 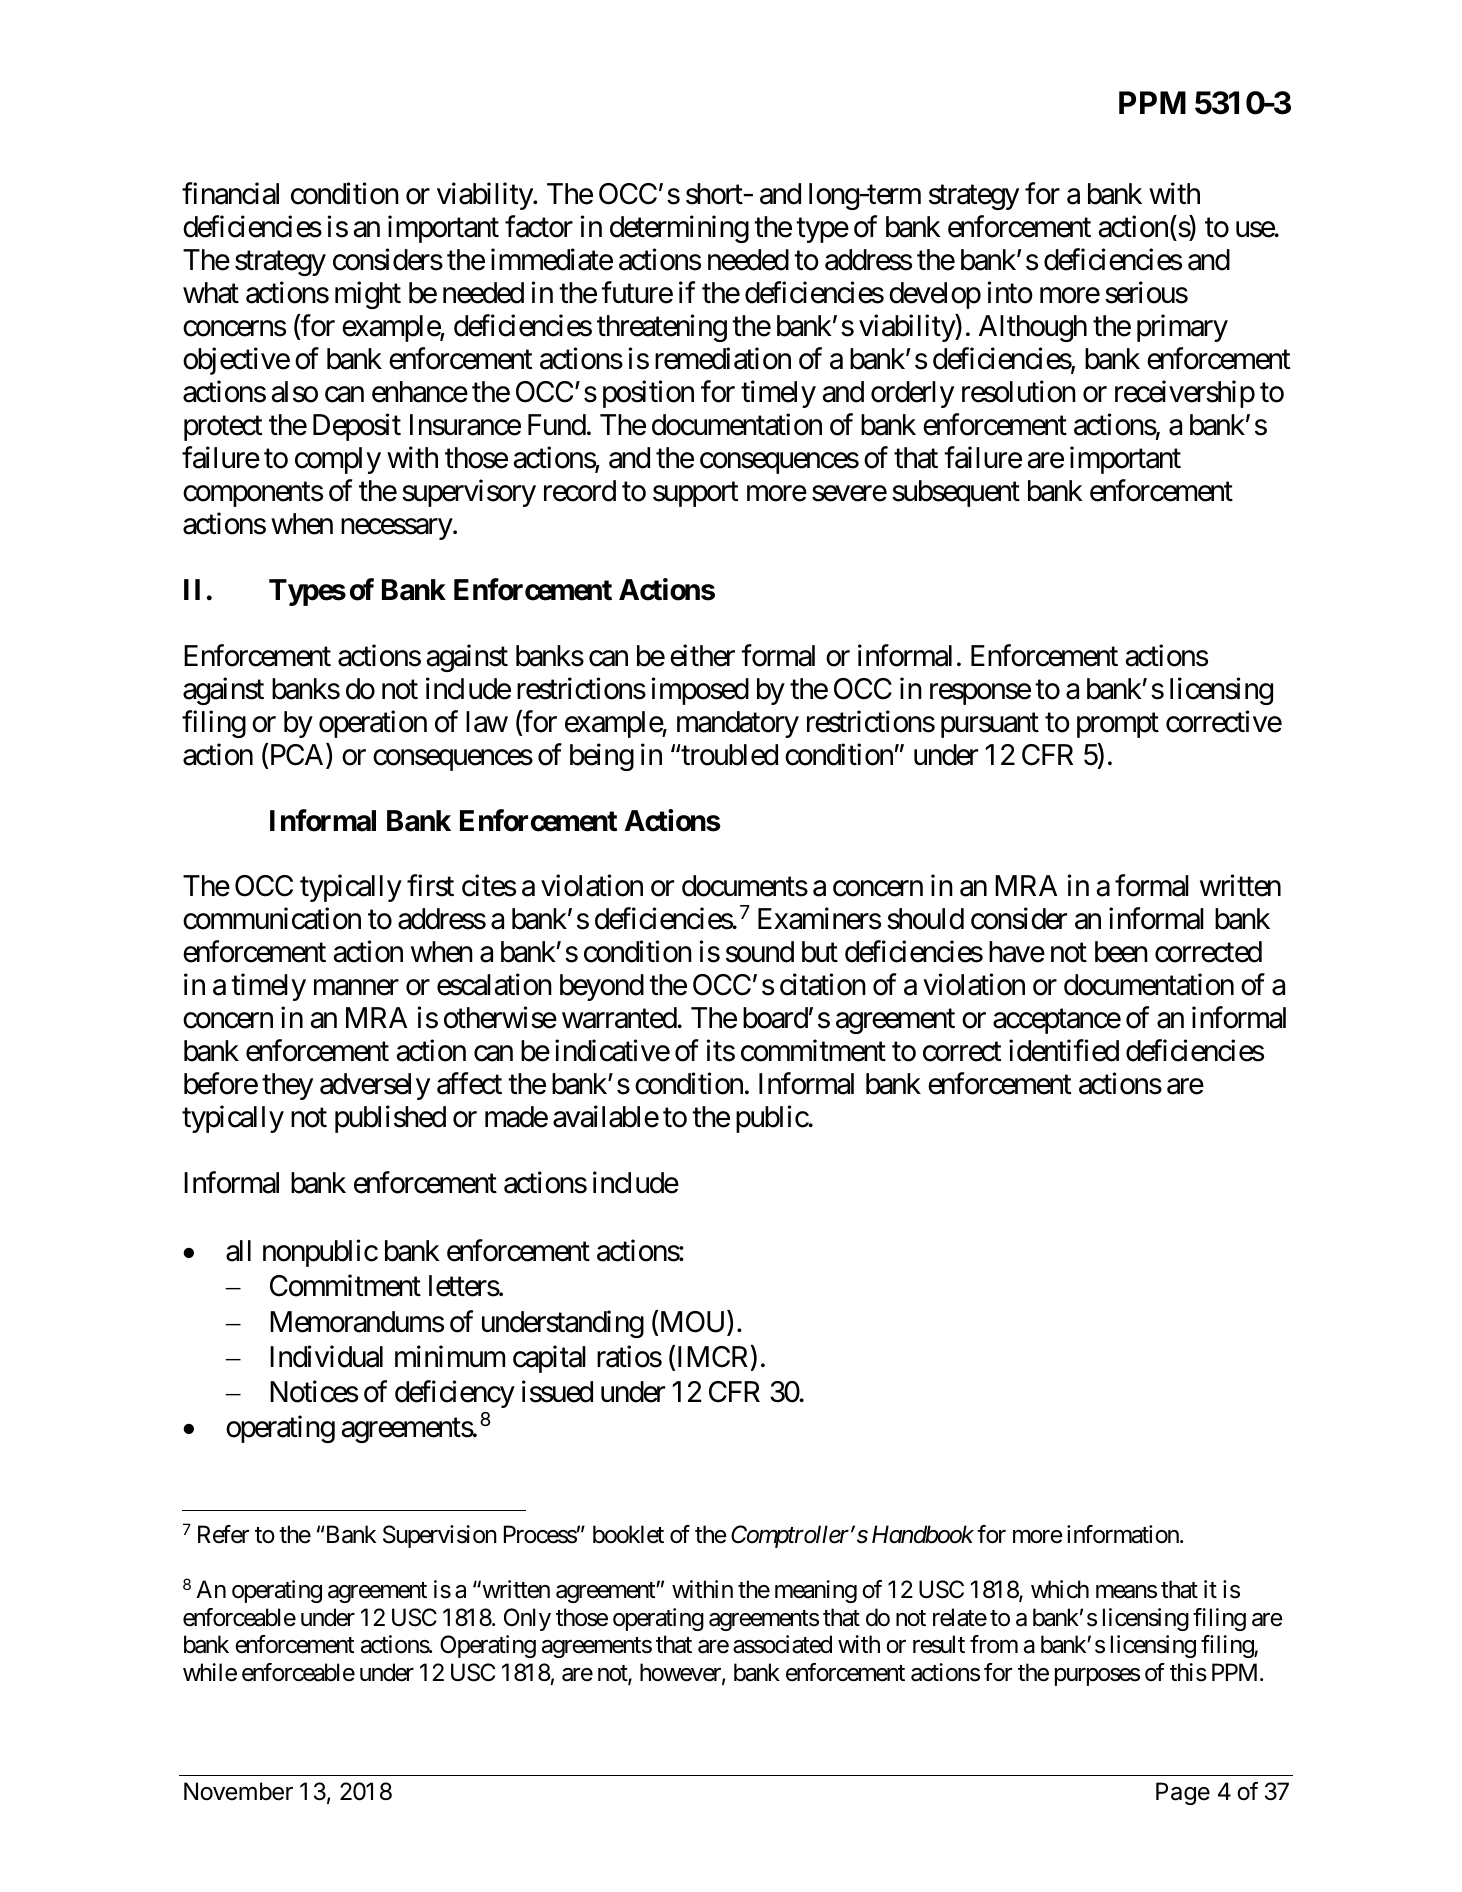 What do you see at coordinates (368, 295) in the screenshot?
I see `might` at bounding box center [368, 295].
